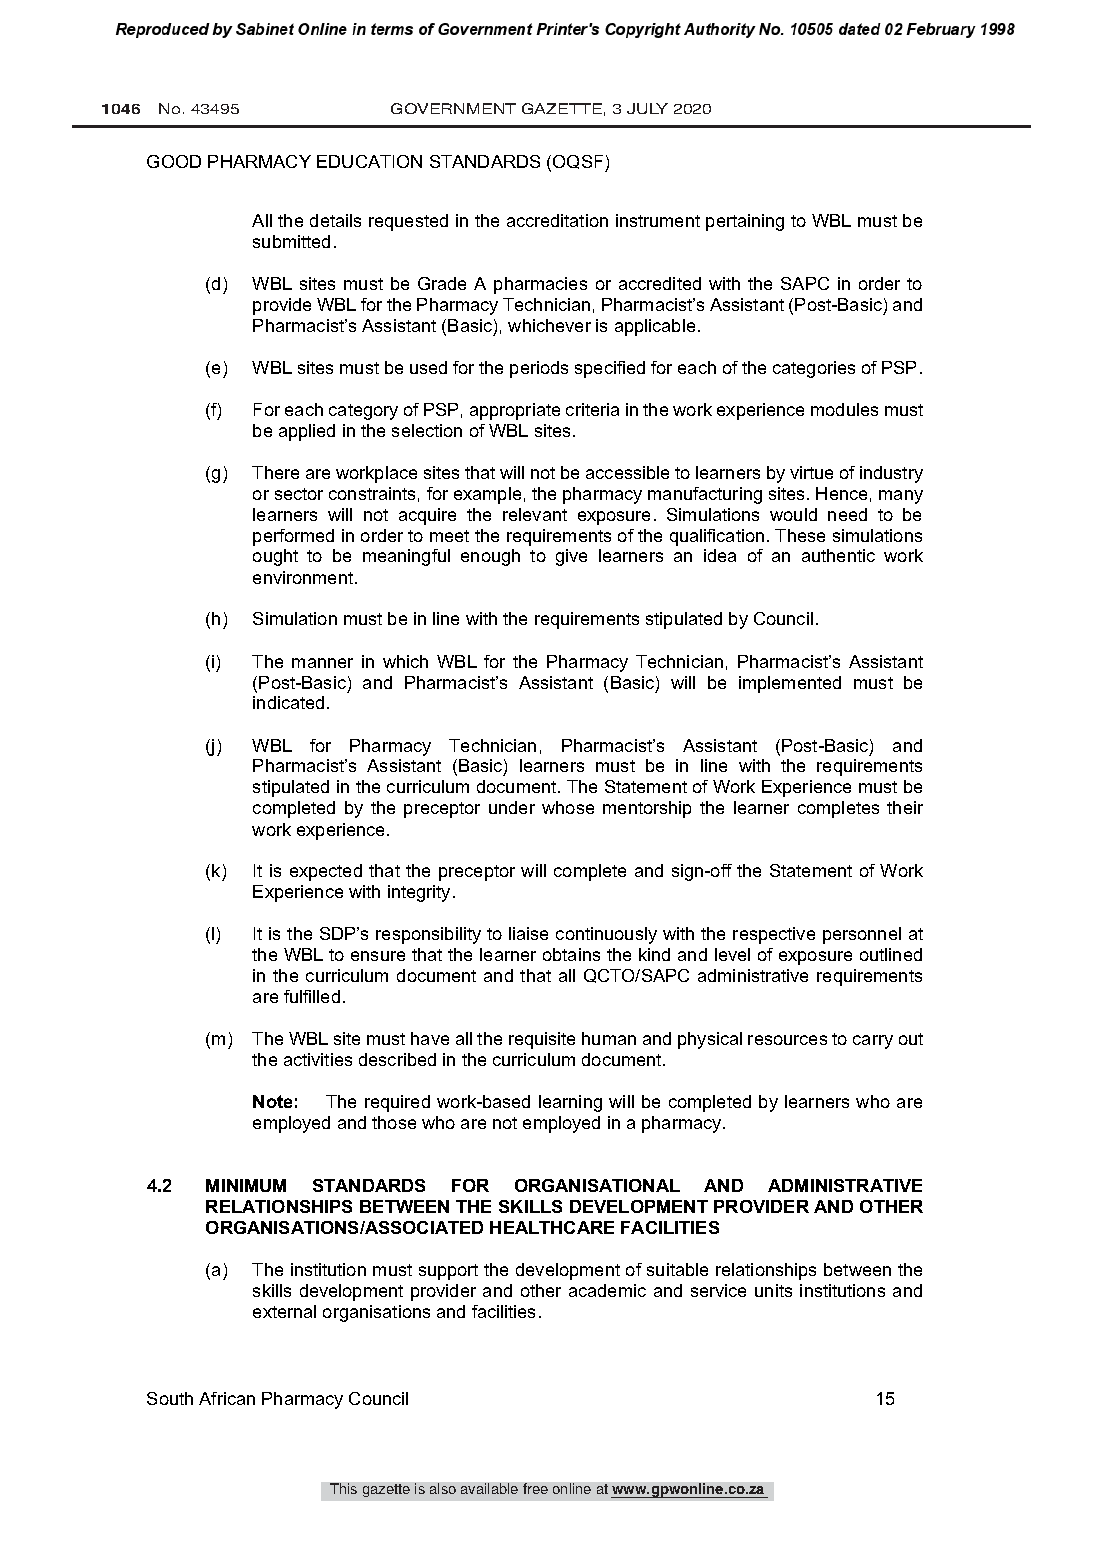 This screenshot has width=1098, height=1552. I want to click on ought, so click(275, 557).
